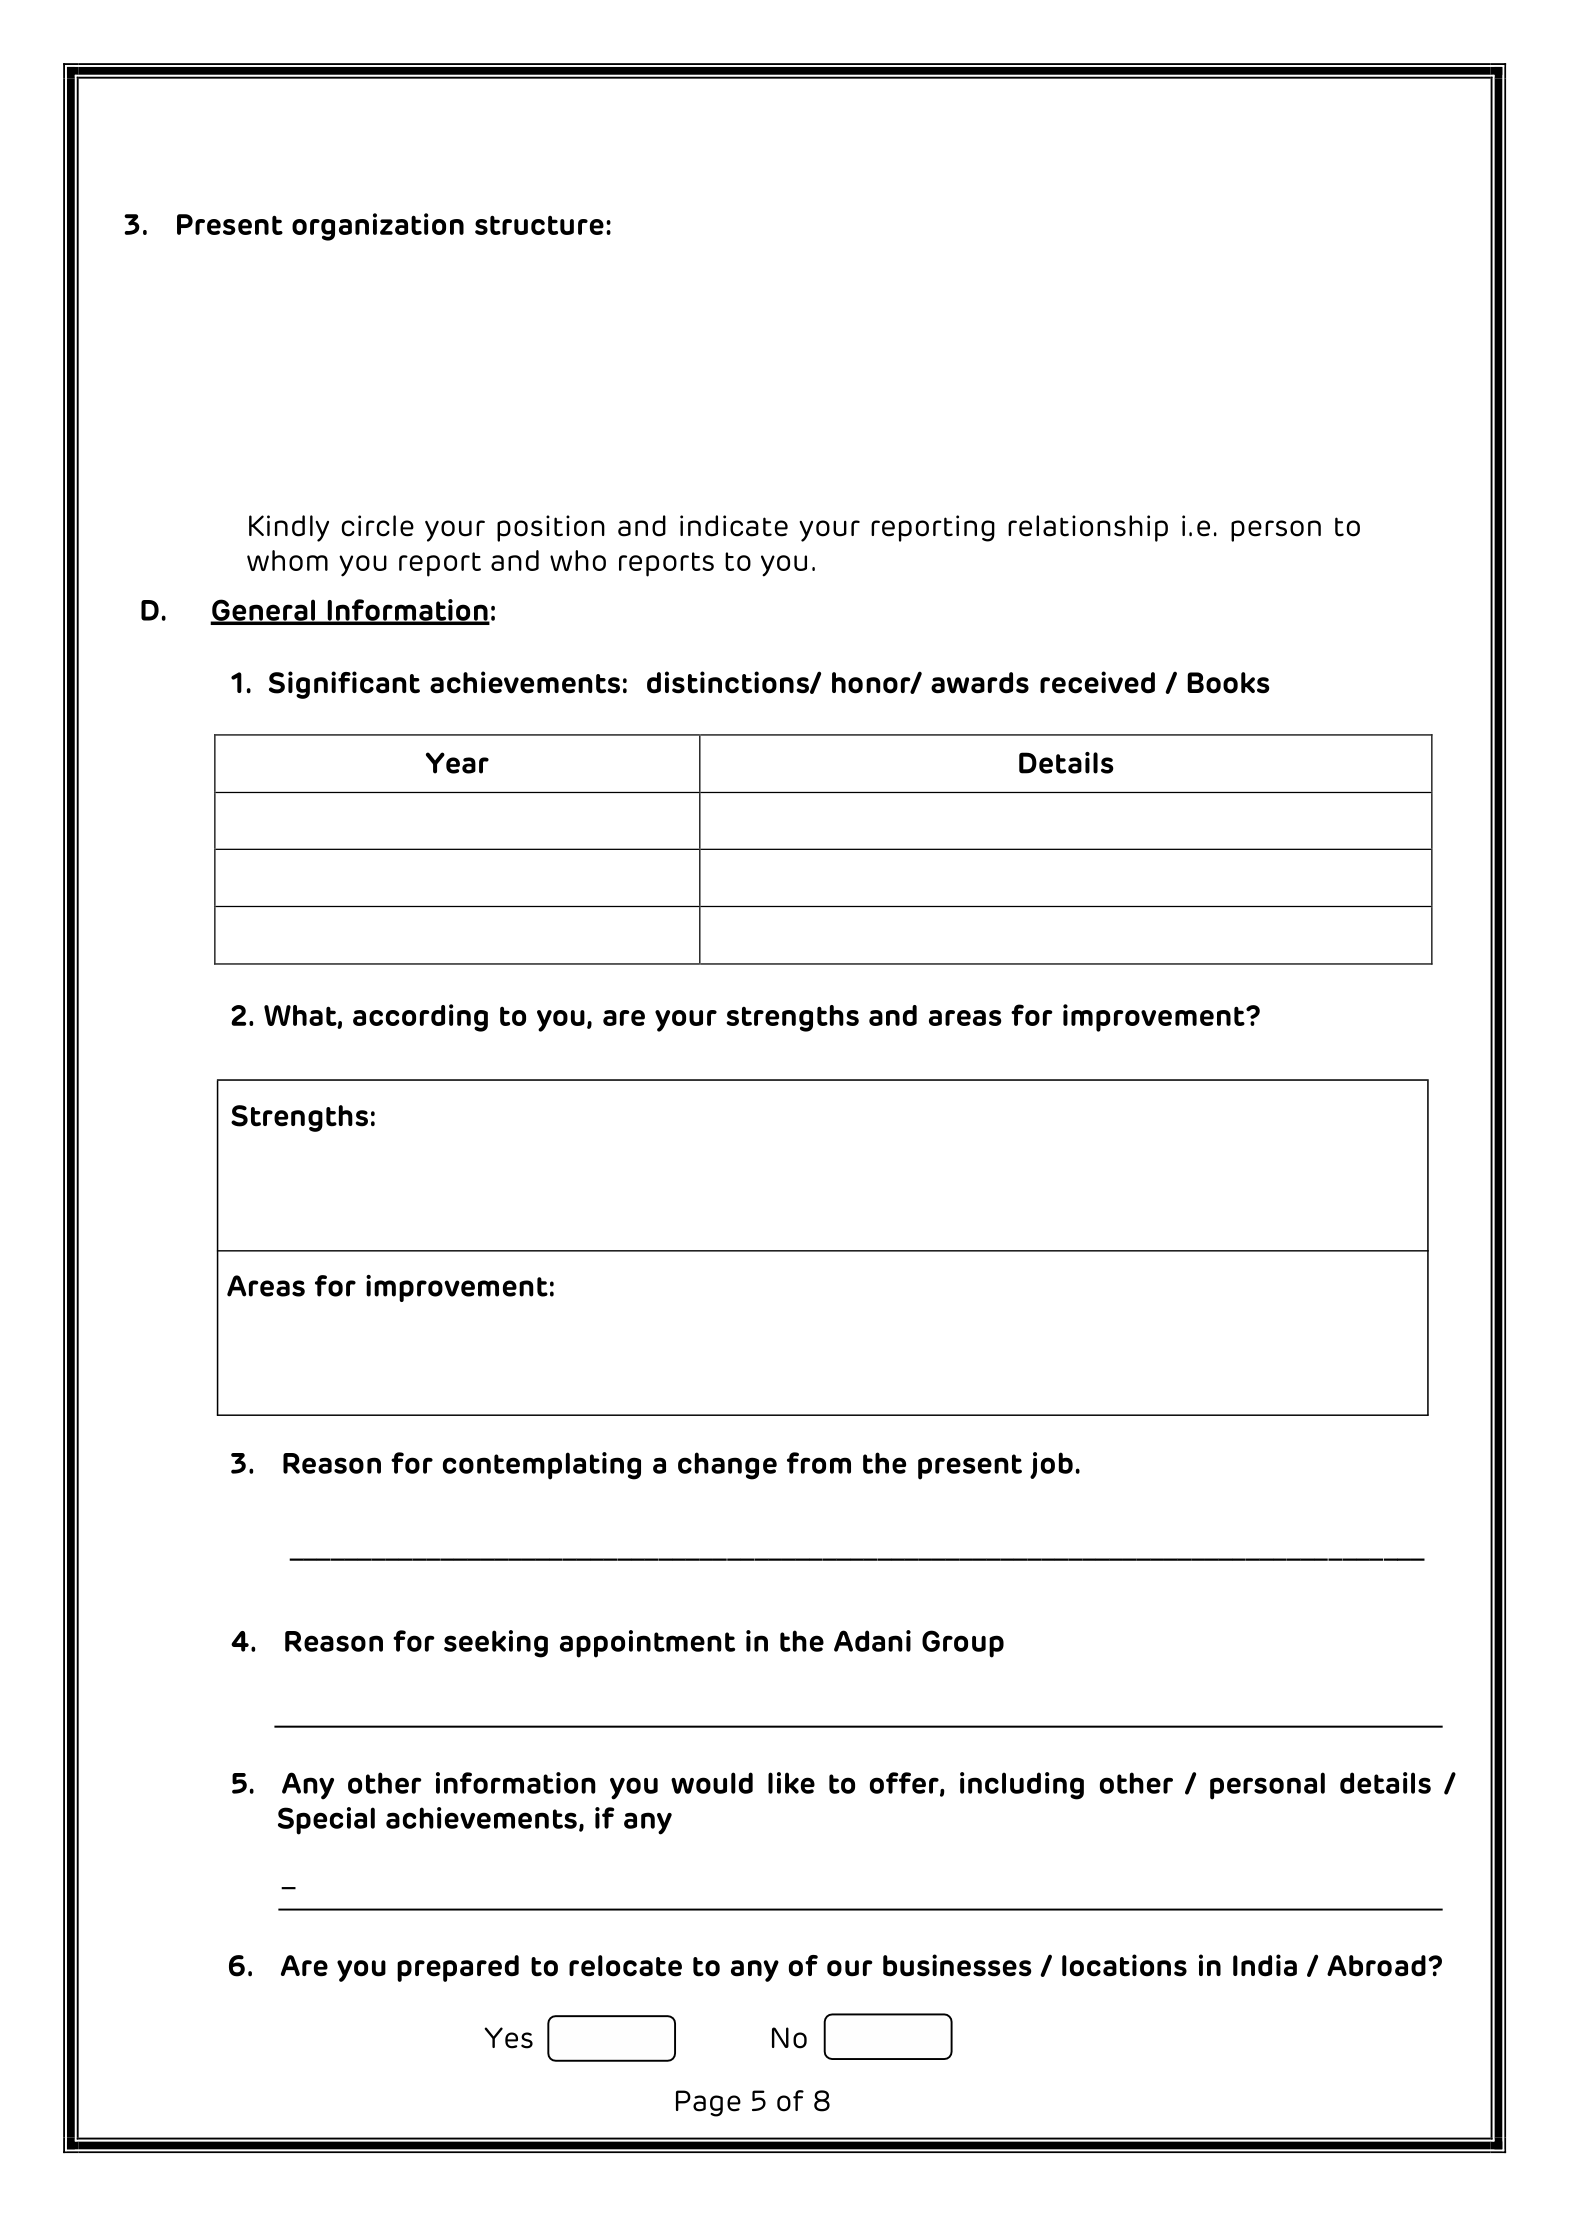  What do you see at coordinates (508, 2038) in the screenshot?
I see `Yes` at bounding box center [508, 2038].
